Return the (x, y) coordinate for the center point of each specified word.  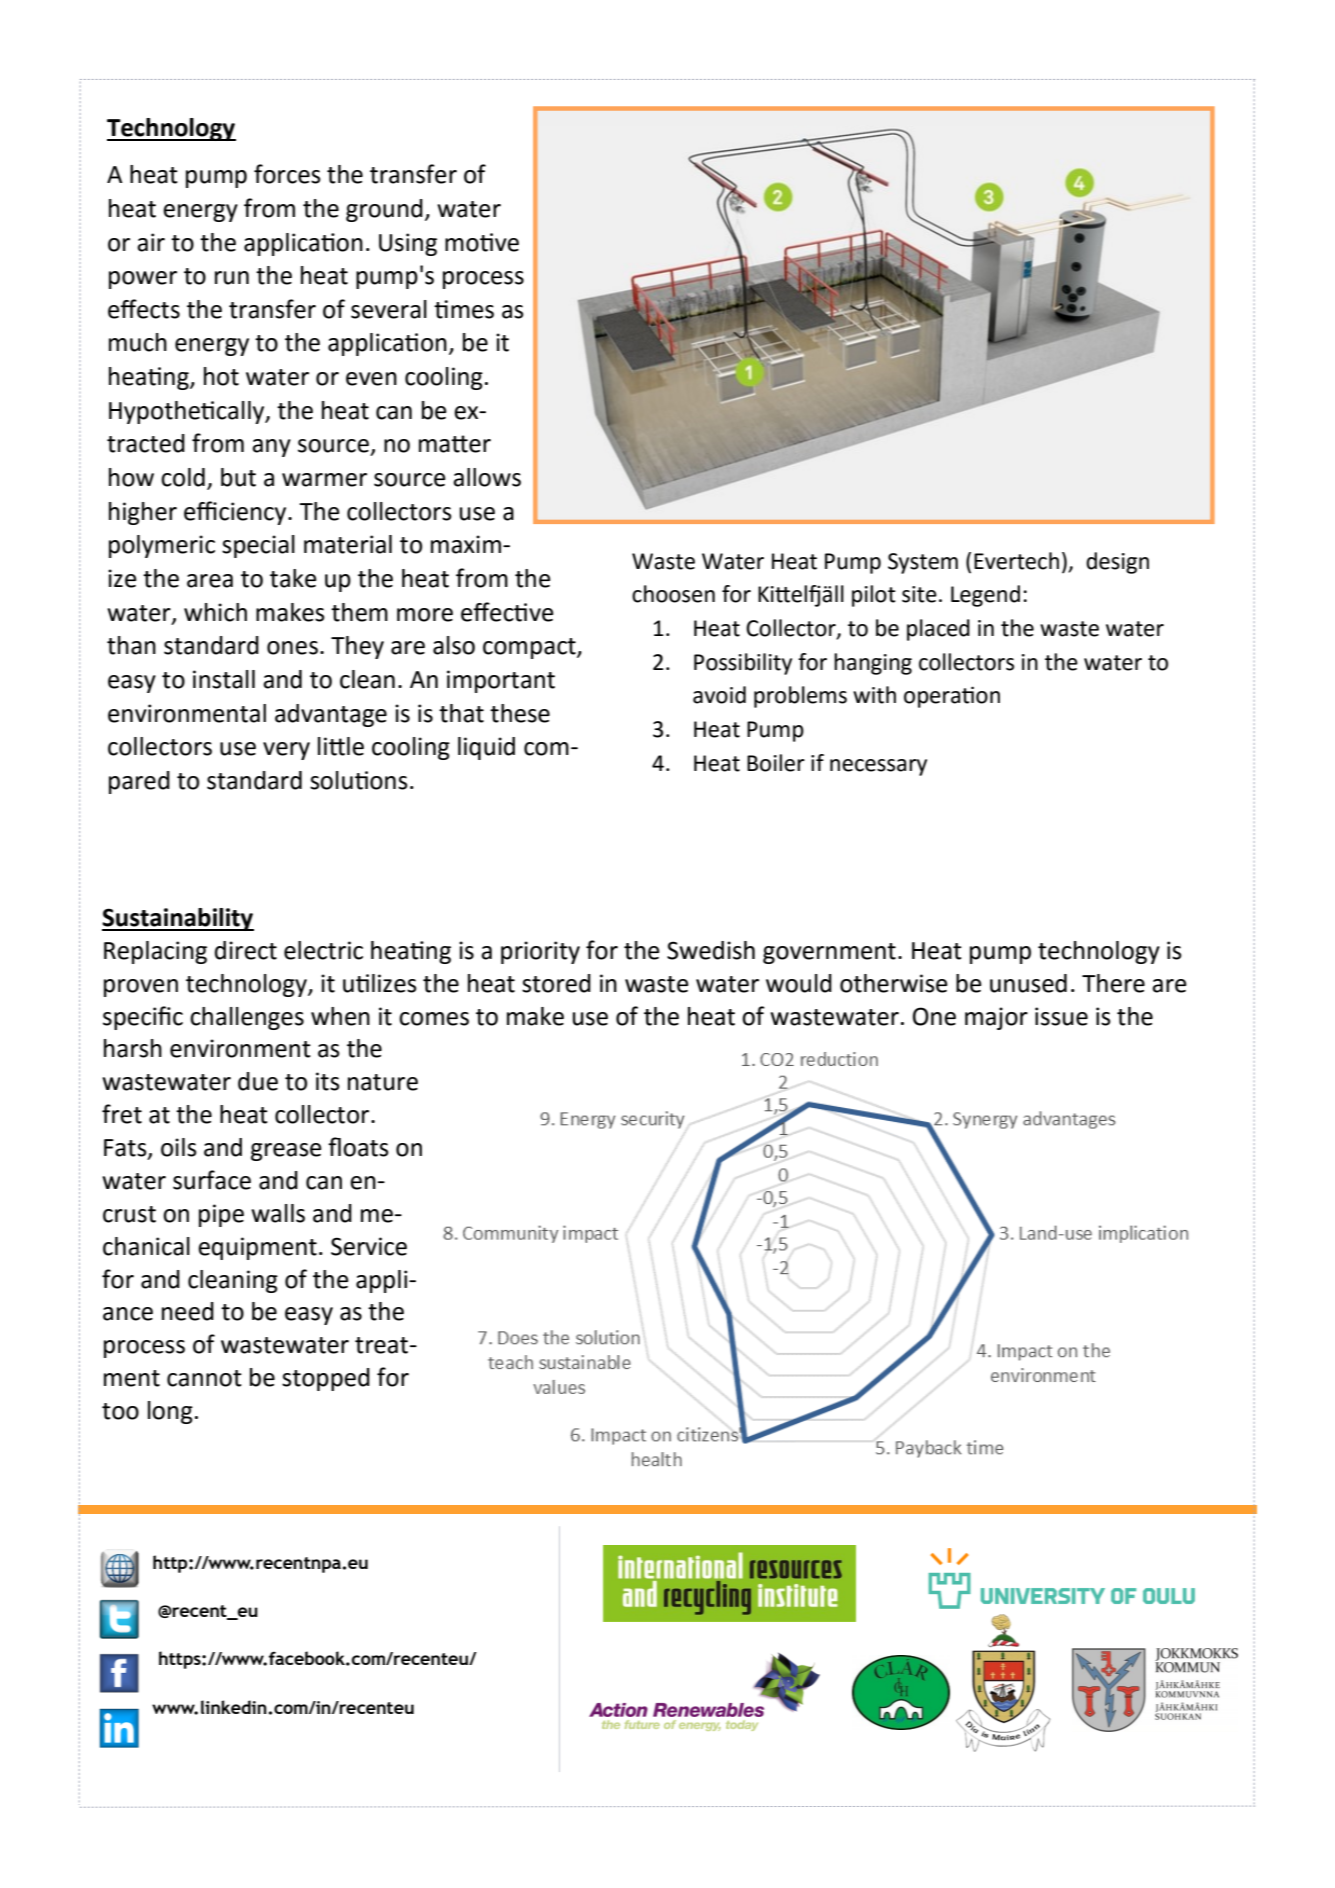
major (996, 1018)
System (923, 563)
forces (287, 174)
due (258, 1081)
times (464, 309)
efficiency (236, 513)
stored (556, 983)
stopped (326, 1379)
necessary (878, 767)
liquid (486, 748)
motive (482, 242)
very (286, 751)
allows (487, 477)
